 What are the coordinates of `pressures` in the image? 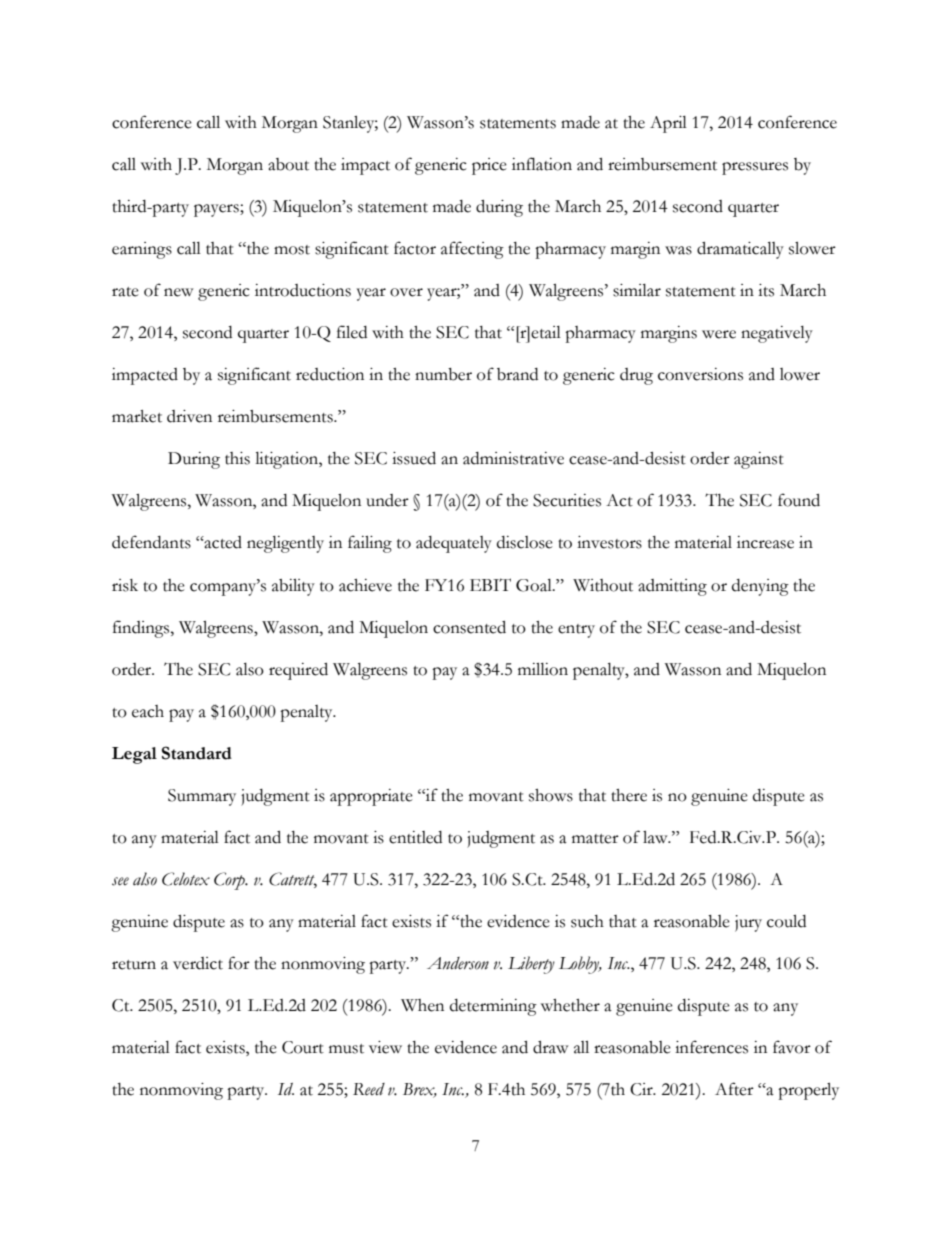 It's located at (755, 168).
